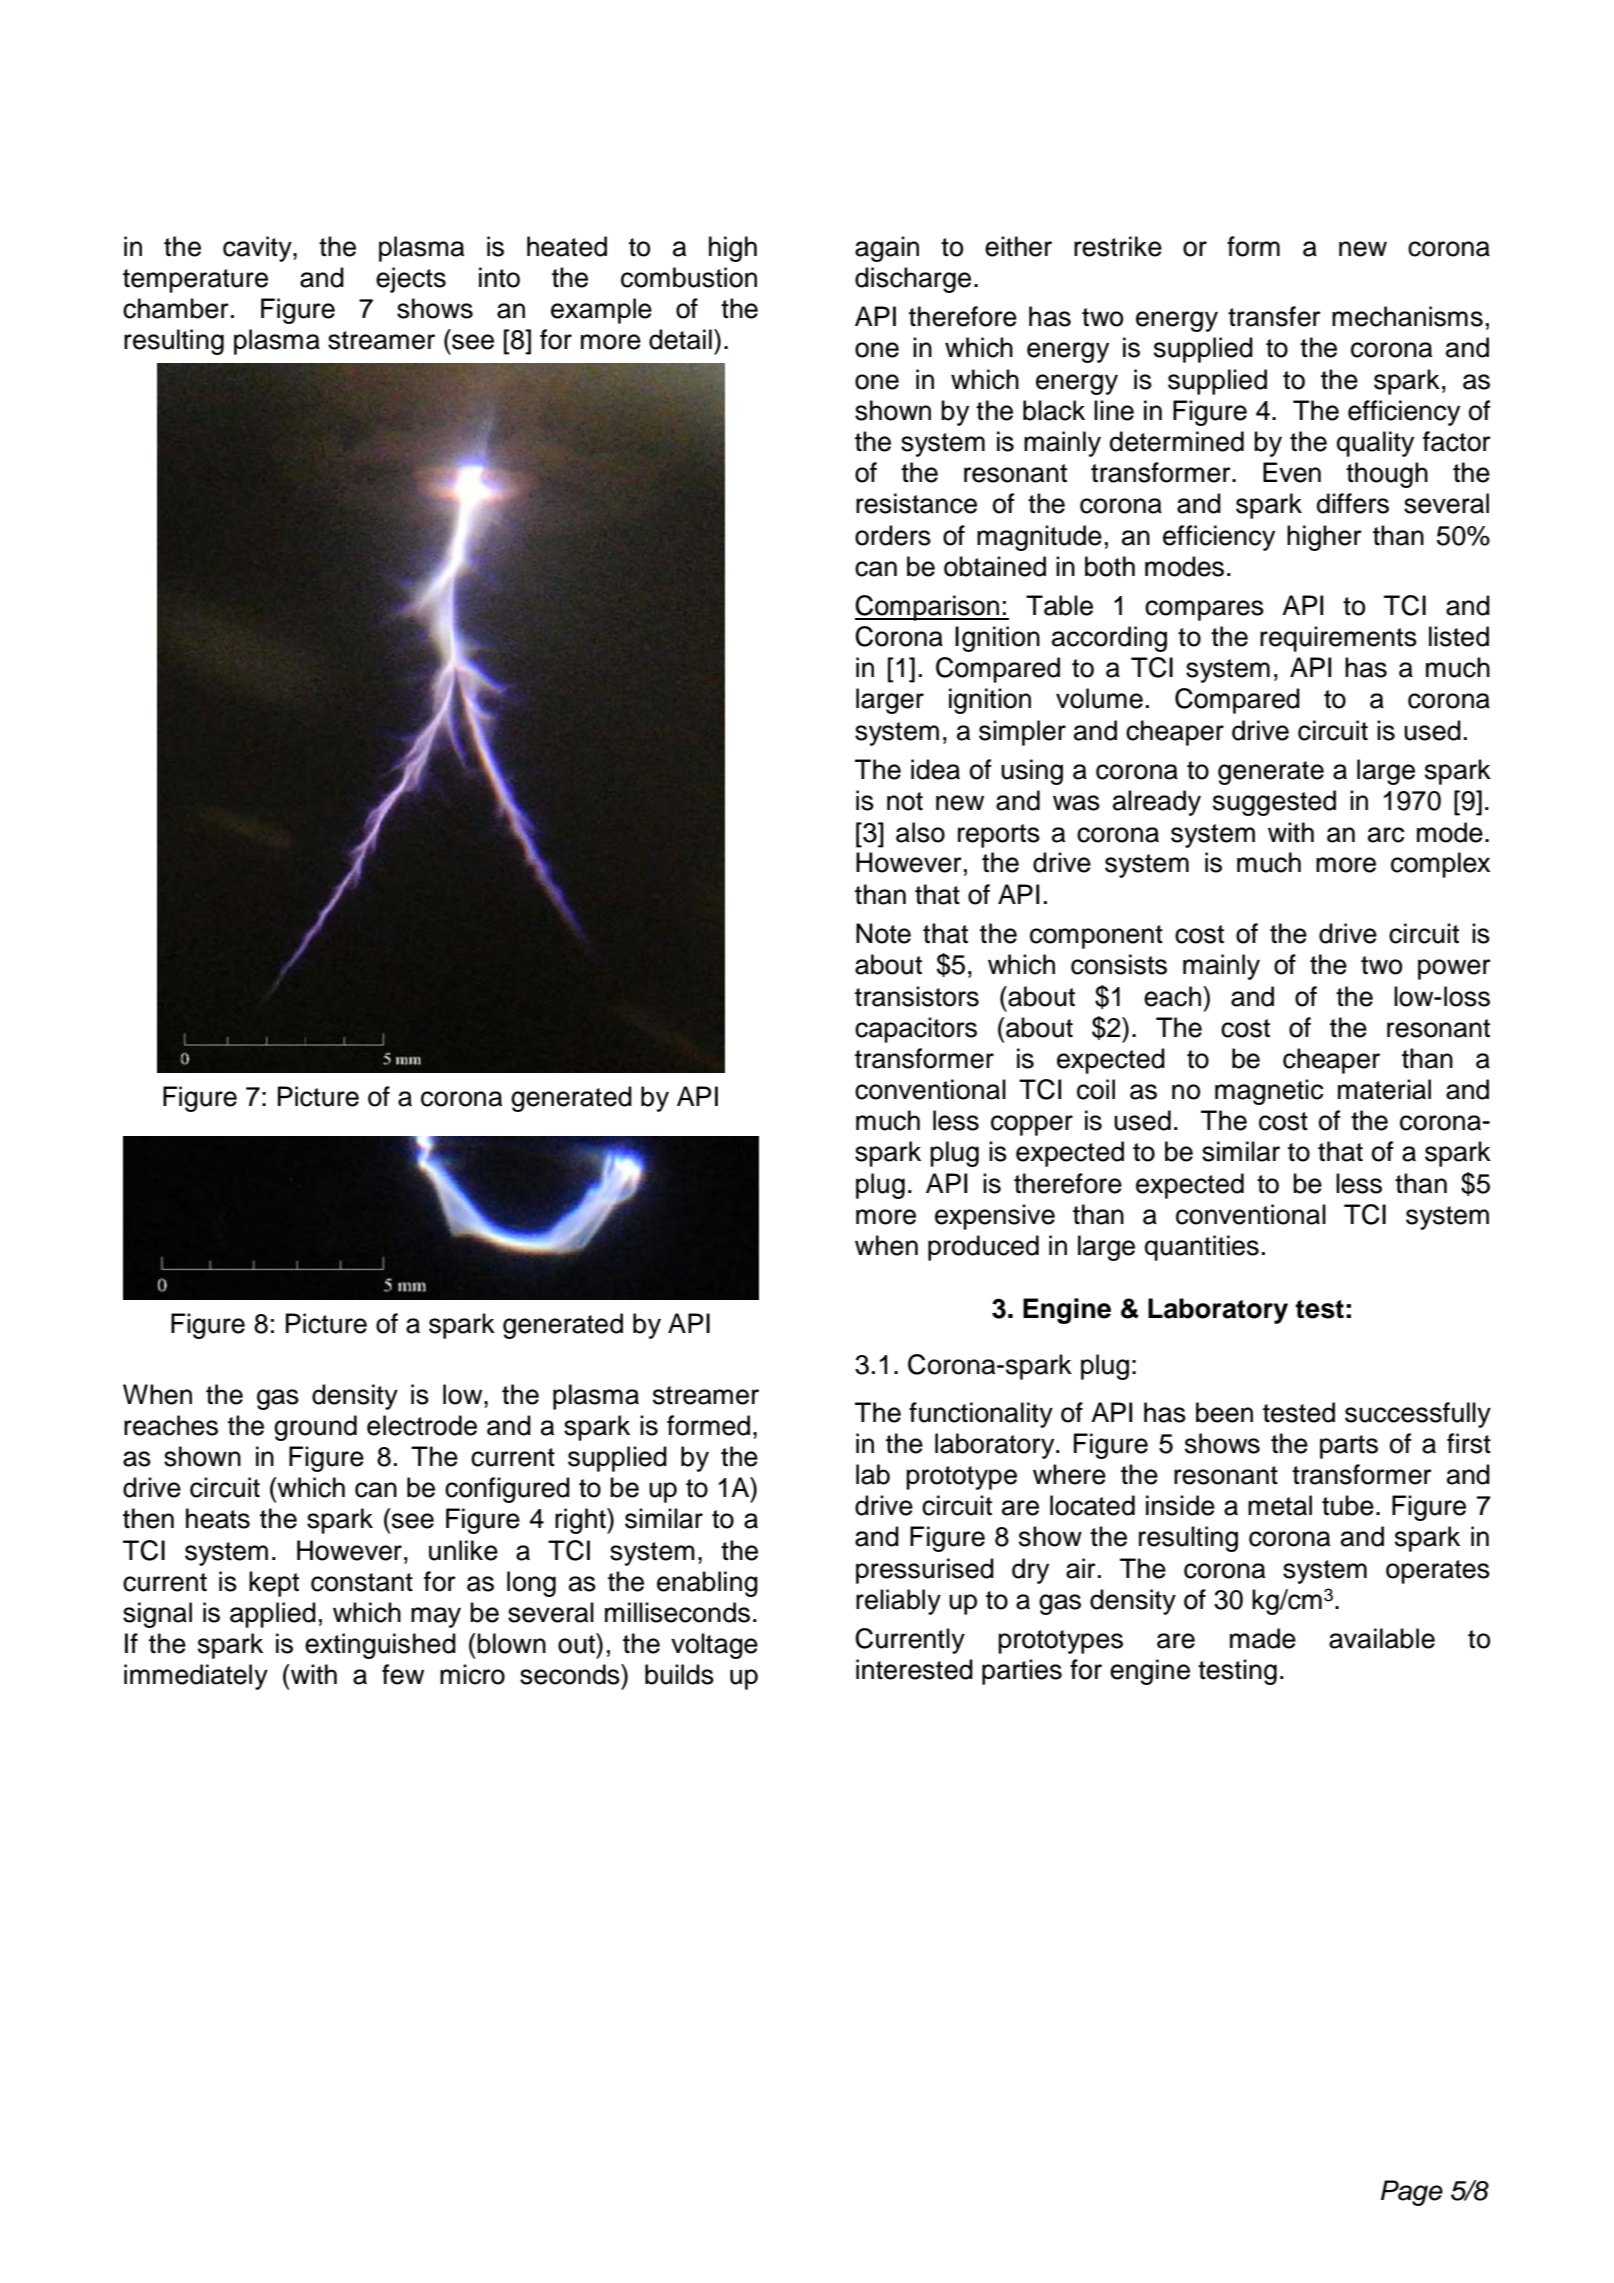 This screenshot has width=1614, height=2283. Describe the element at coordinates (1263, 1638) in the screenshot. I see `made` at that location.
